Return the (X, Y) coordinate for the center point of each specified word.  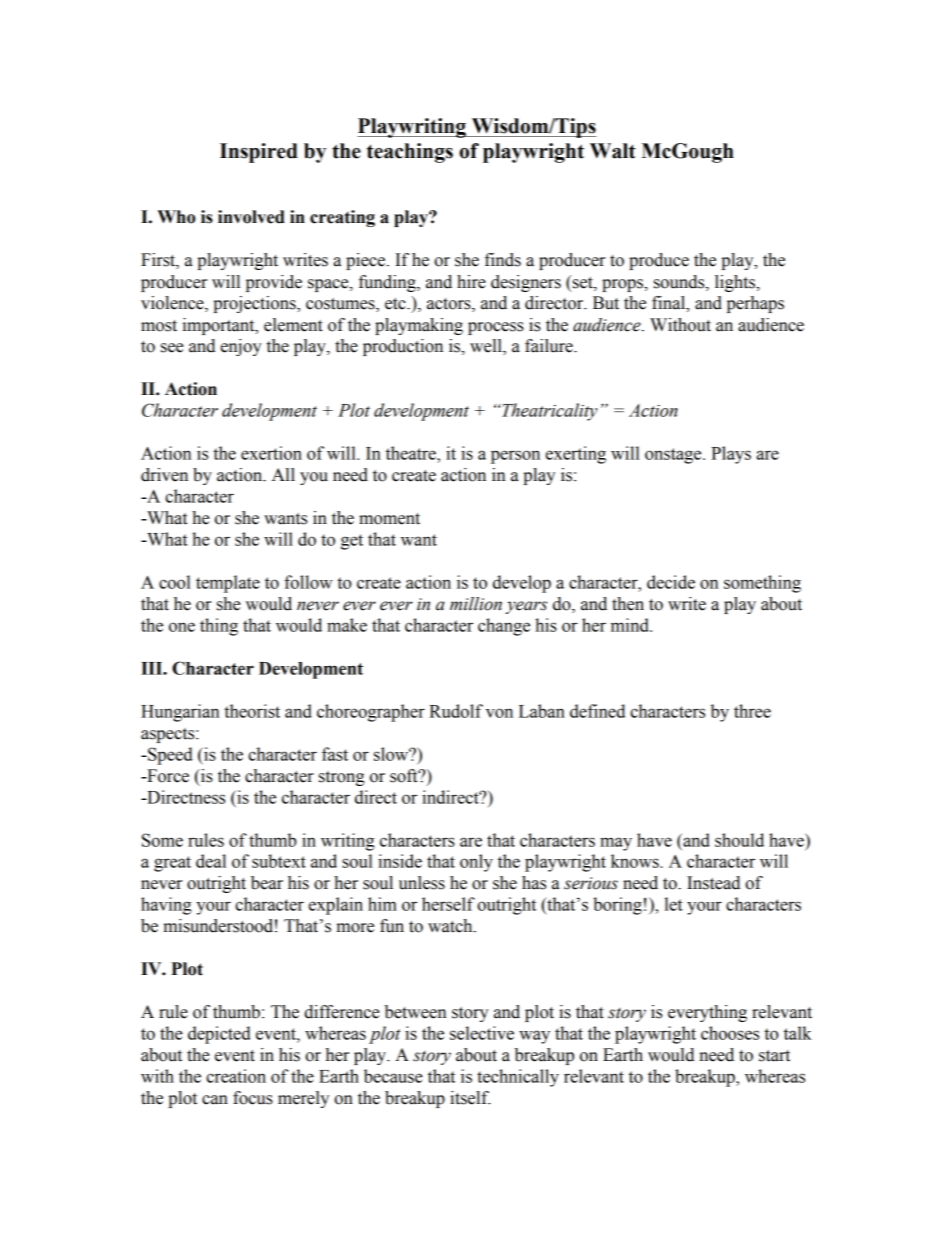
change (504, 627)
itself (470, 1098)
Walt (613, 151)
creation (236, 1076)
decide (671, 582)
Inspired (259, 153)
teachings (410, 153)
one (182, 627)
